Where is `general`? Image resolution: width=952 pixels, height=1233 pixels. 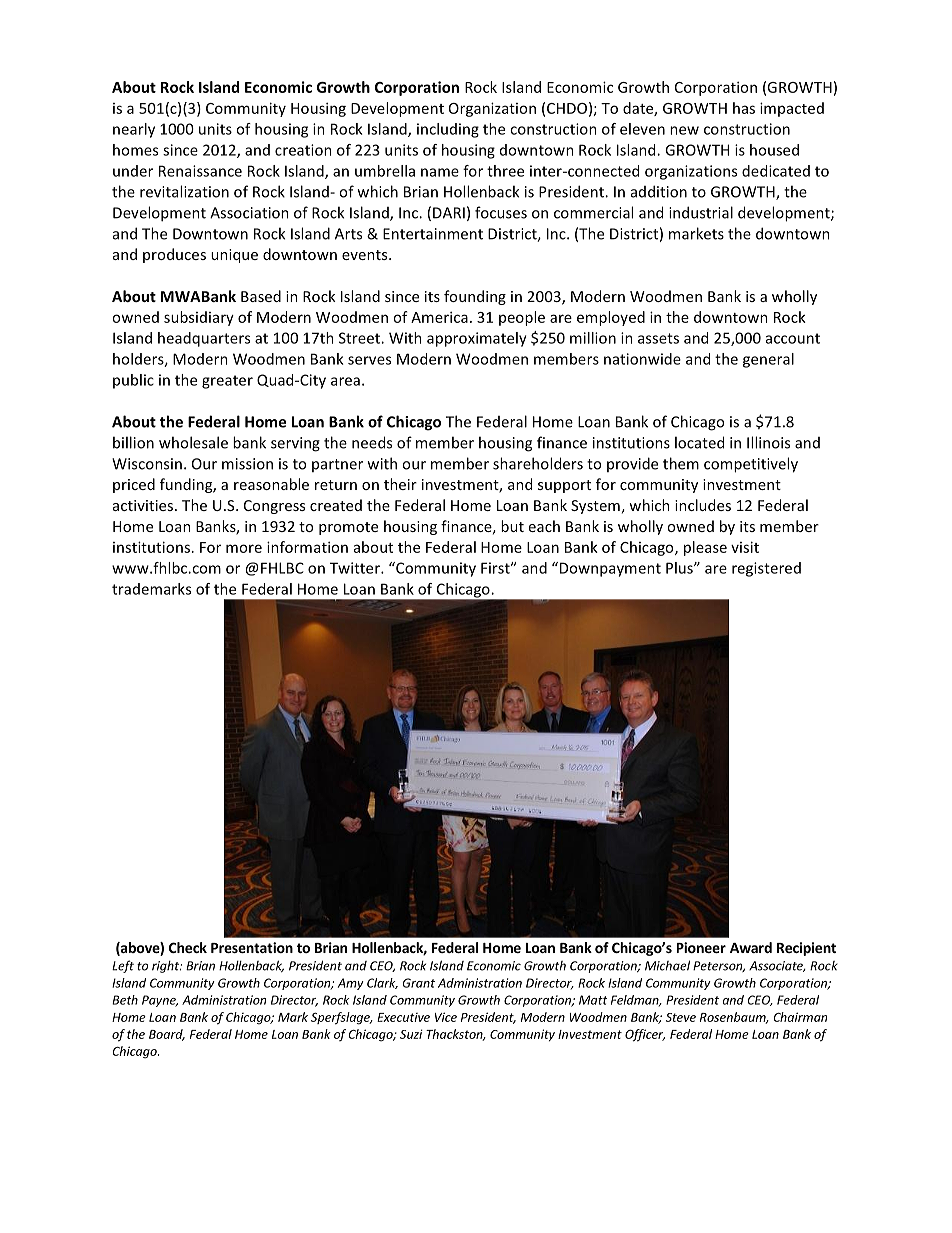
general is located at coordinates (768, 360).
